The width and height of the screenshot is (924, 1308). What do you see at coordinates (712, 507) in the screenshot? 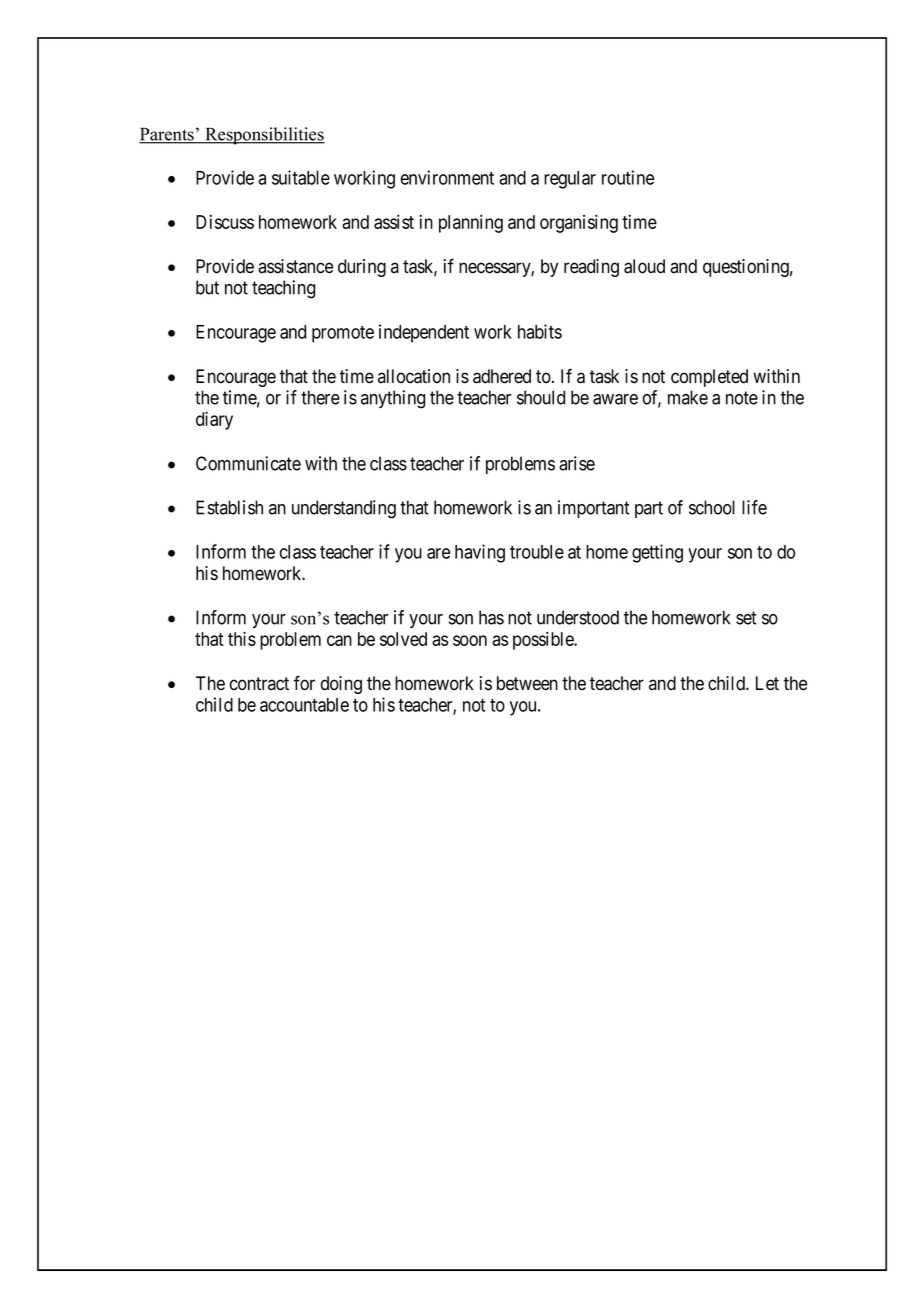
I see `school` at bounding box center [712, 507].
